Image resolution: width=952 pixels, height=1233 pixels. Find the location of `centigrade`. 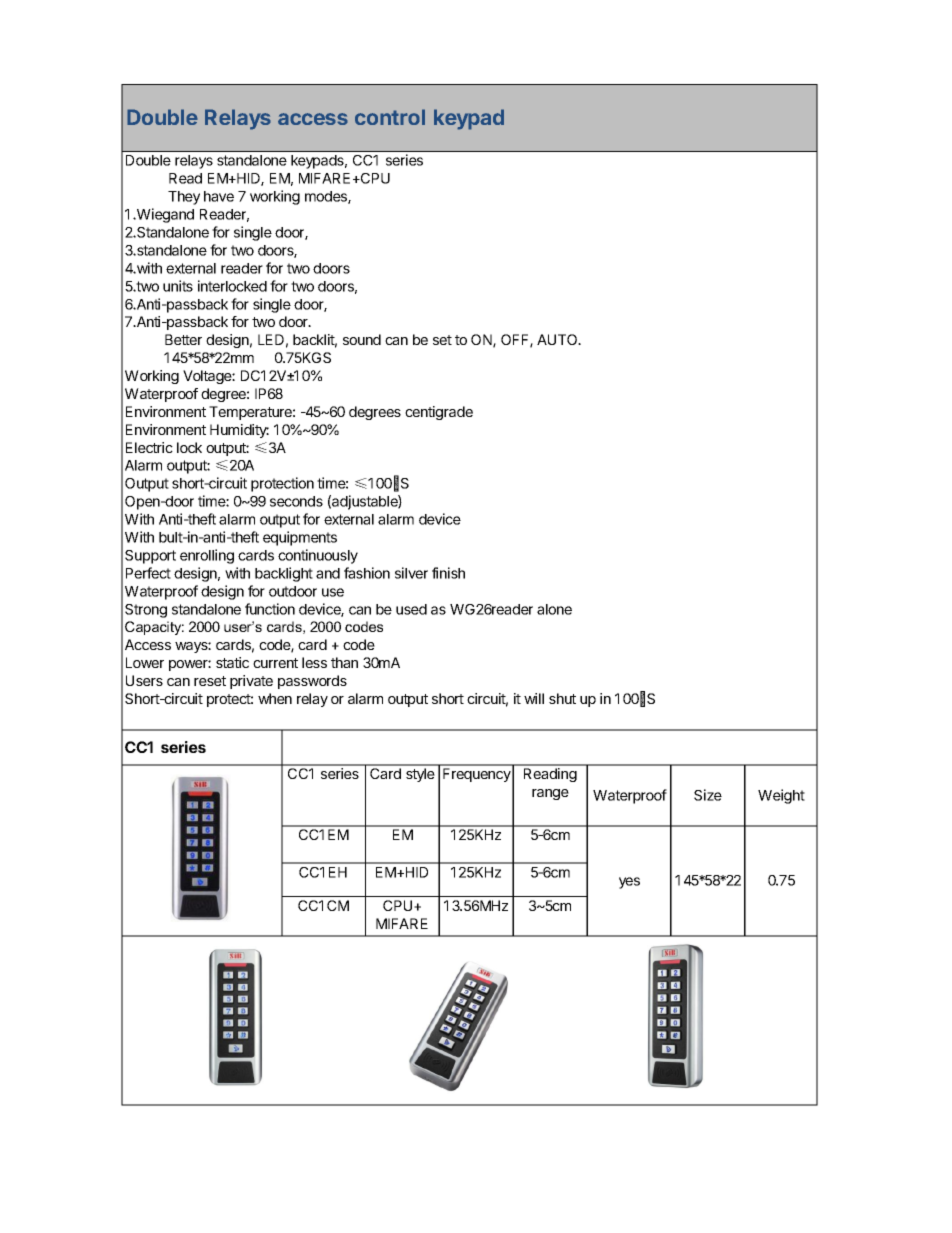

centigrade is located at coordinates (439, 413).
